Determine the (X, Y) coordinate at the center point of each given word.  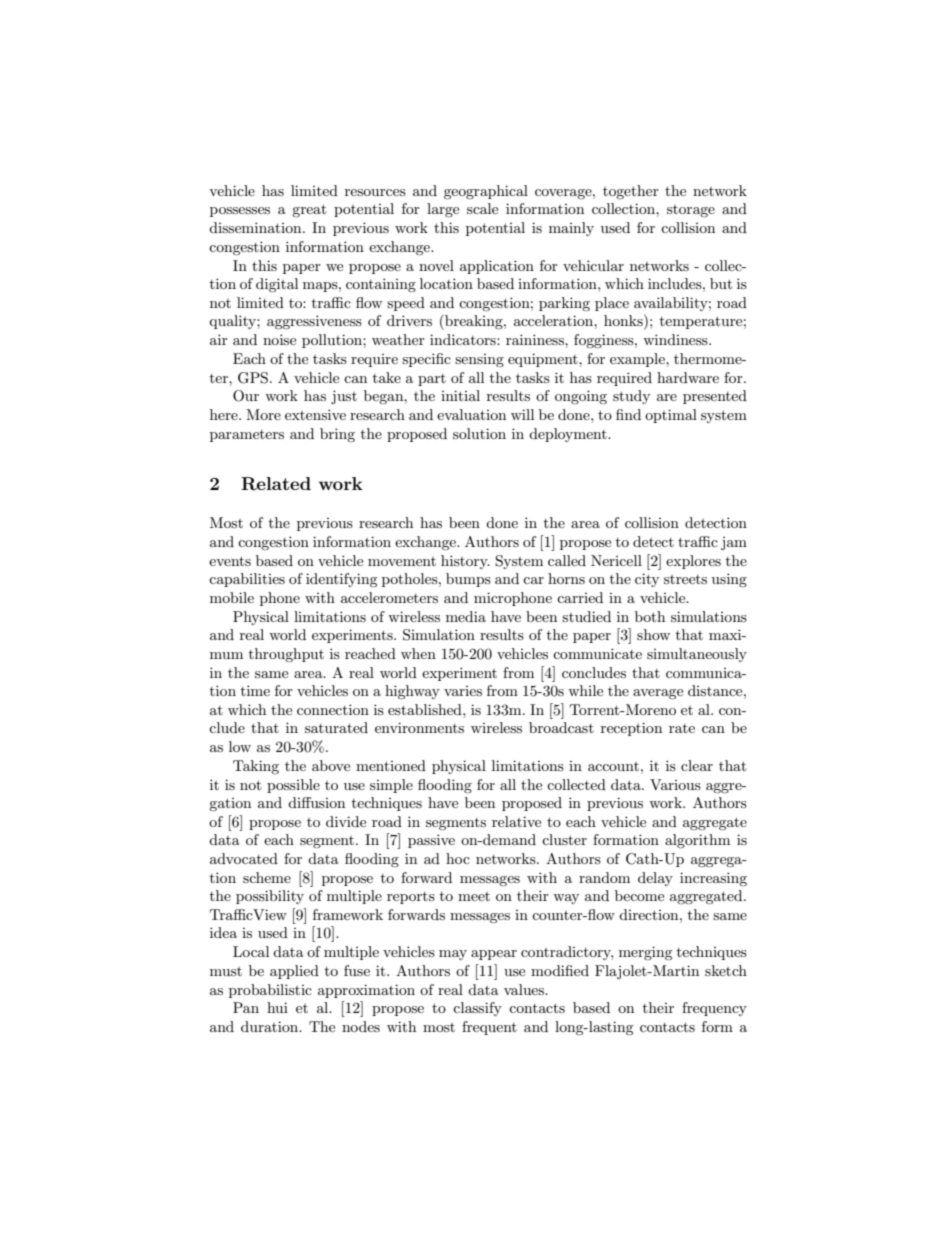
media (466, 616)
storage (691, 211)
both (650, 616)
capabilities (247, 580)
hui (277, 1007)
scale (482, 208)
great (309, 210)
